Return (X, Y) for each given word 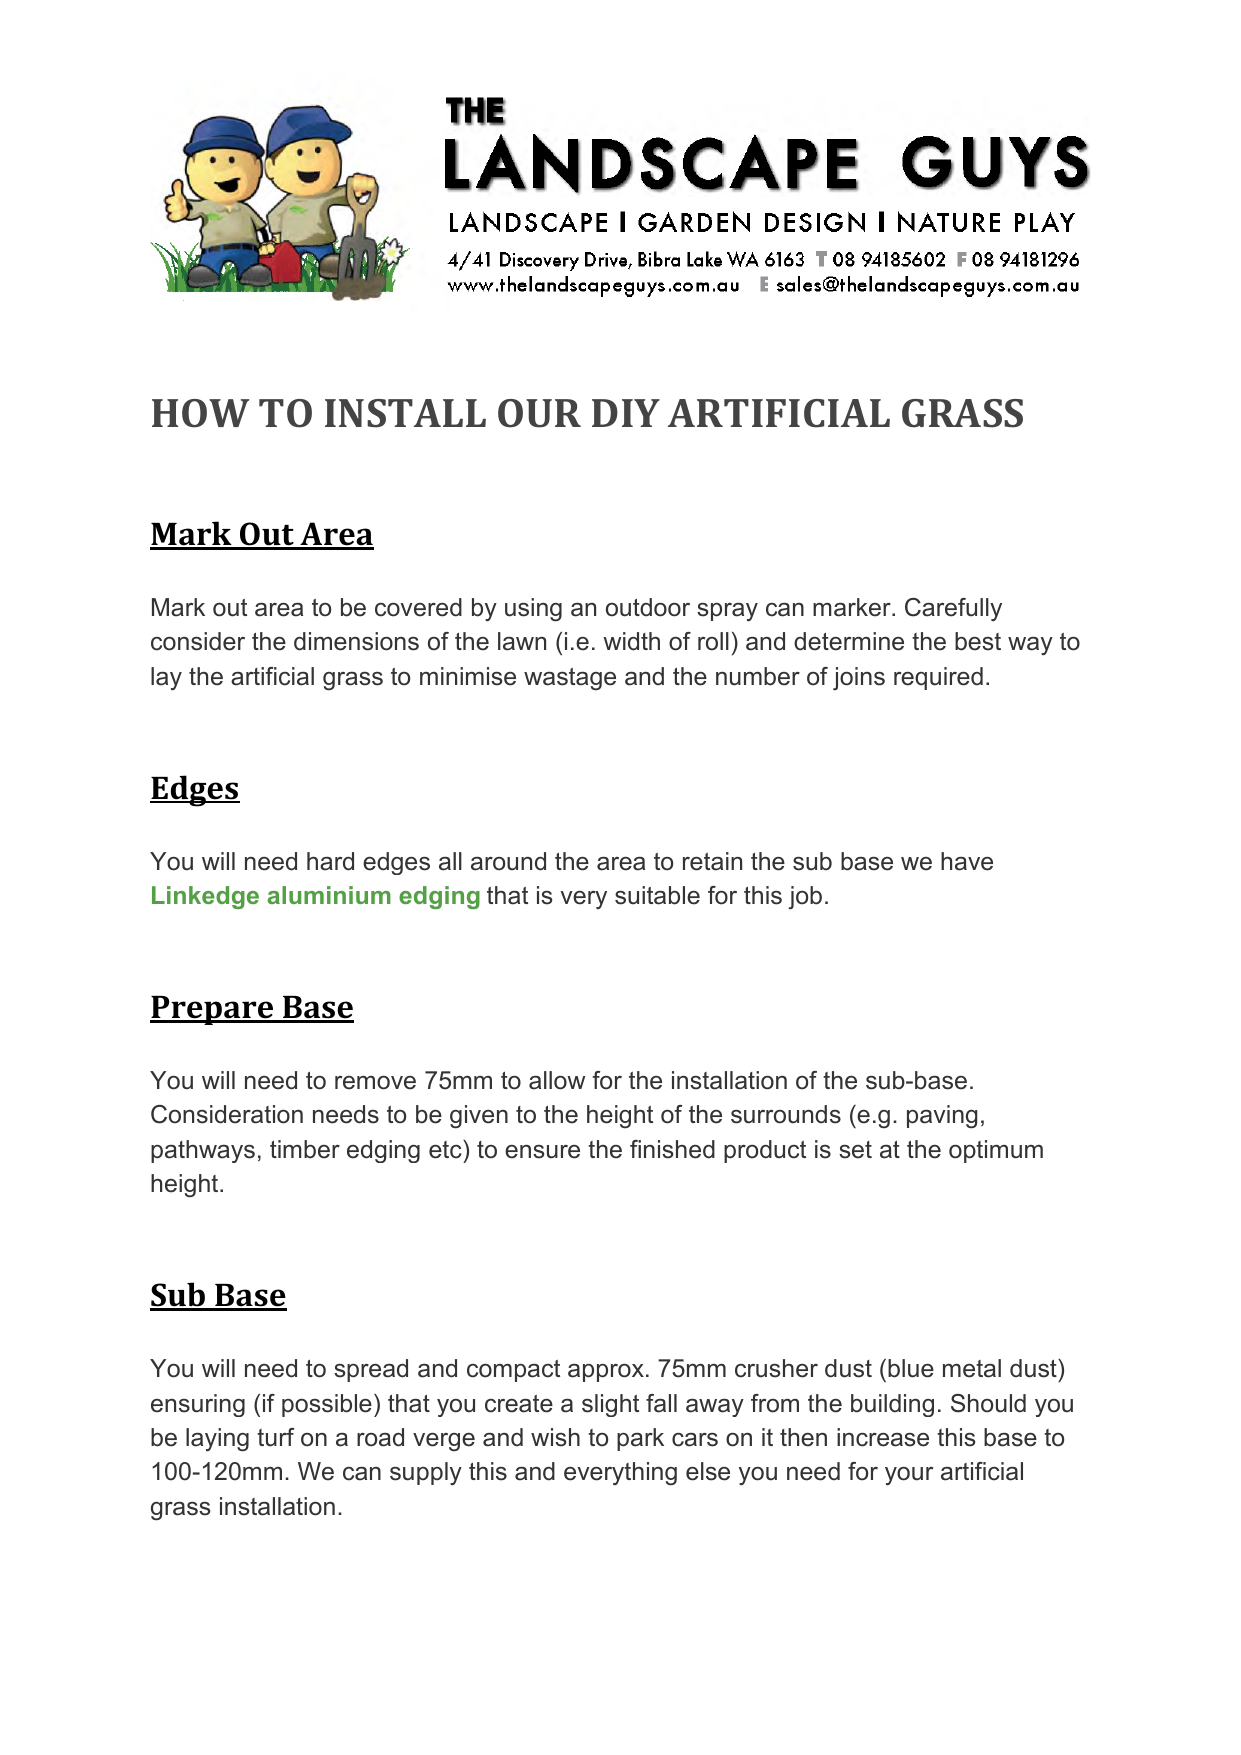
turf (275, 1437)
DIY (626, 413)
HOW (200, 413)
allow (557, 1080)
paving (942, 1117)
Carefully (953, 609)
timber (305, 1149)
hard (330, 861)
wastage (570, 679)
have (967, 861)
